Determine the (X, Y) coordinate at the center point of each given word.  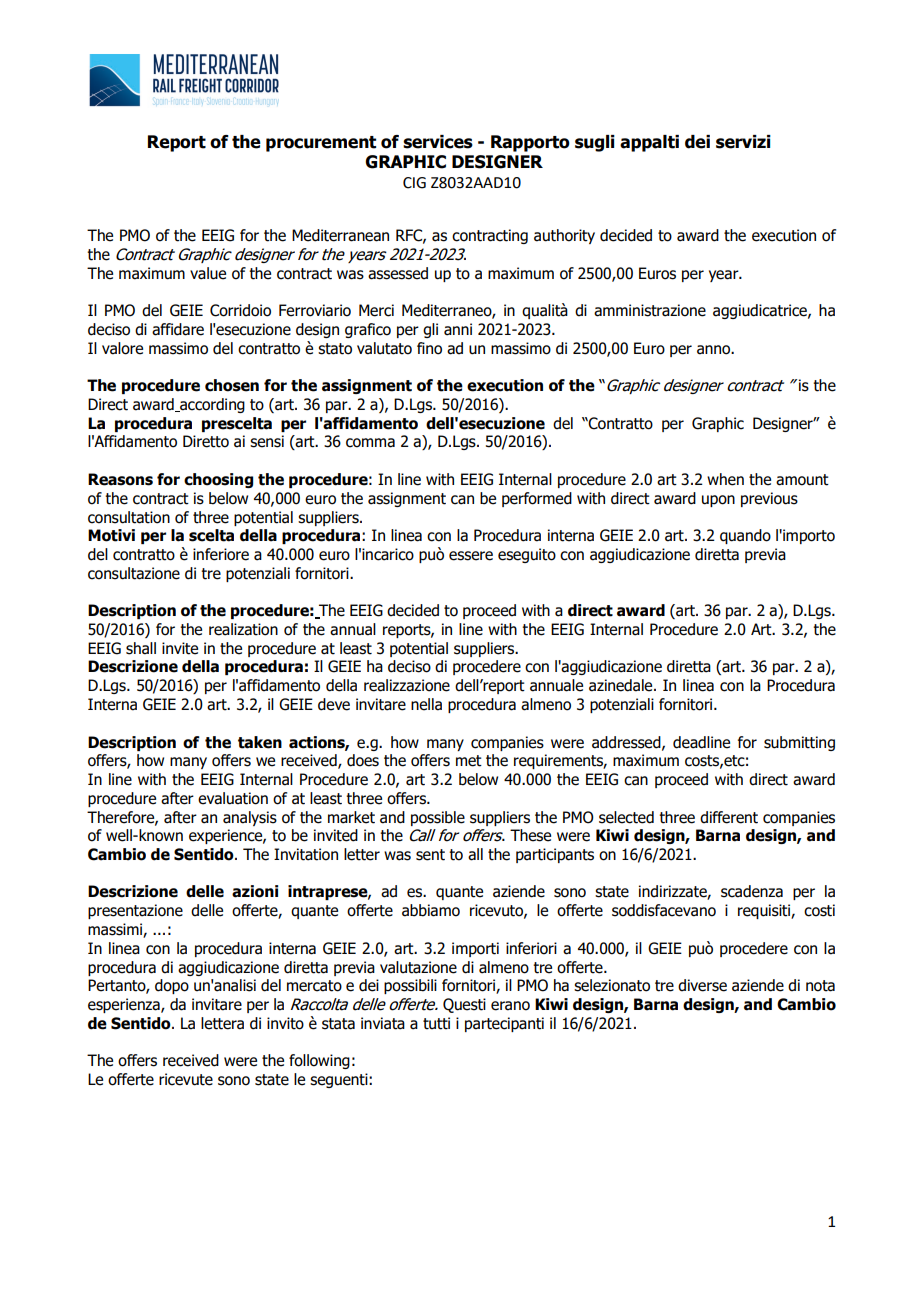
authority (564, 236)
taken (260, 742)
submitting (799, 743)
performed (537, 499)
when (725, 479)
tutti (436, 1023)
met (469, 761)
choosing (218, 480)
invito (285, 1023)
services (438, 142)
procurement (321, 144)
